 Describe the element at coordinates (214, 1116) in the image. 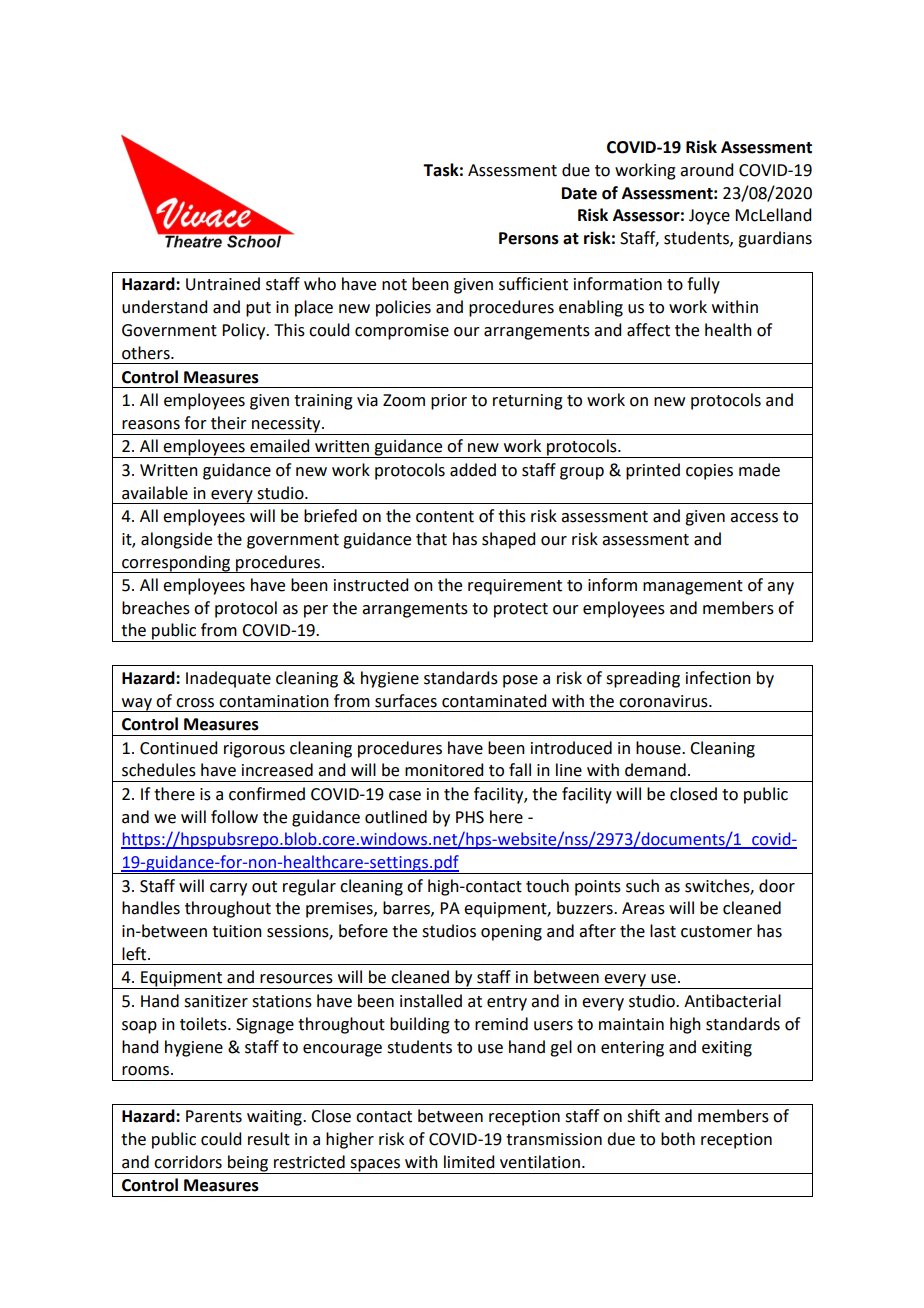

I see `Parents` at that location.
